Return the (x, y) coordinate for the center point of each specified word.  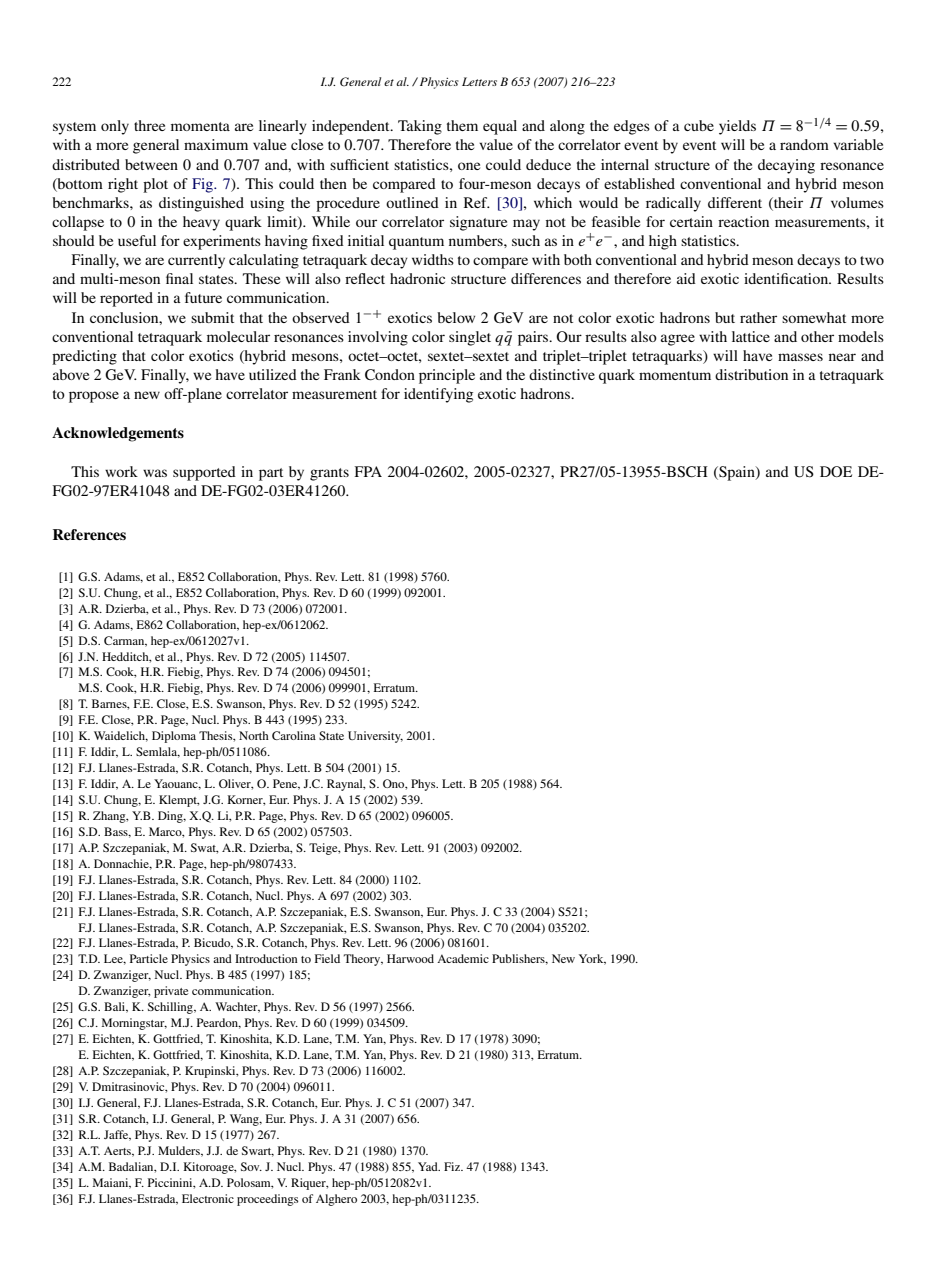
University (375, 737)
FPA (368, 471)
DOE (836, 471)
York (592, 959)
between (151, 164)
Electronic (208, 1198)
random (804, 144)
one (469, 166)
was (155, 473)
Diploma (174, 737)
